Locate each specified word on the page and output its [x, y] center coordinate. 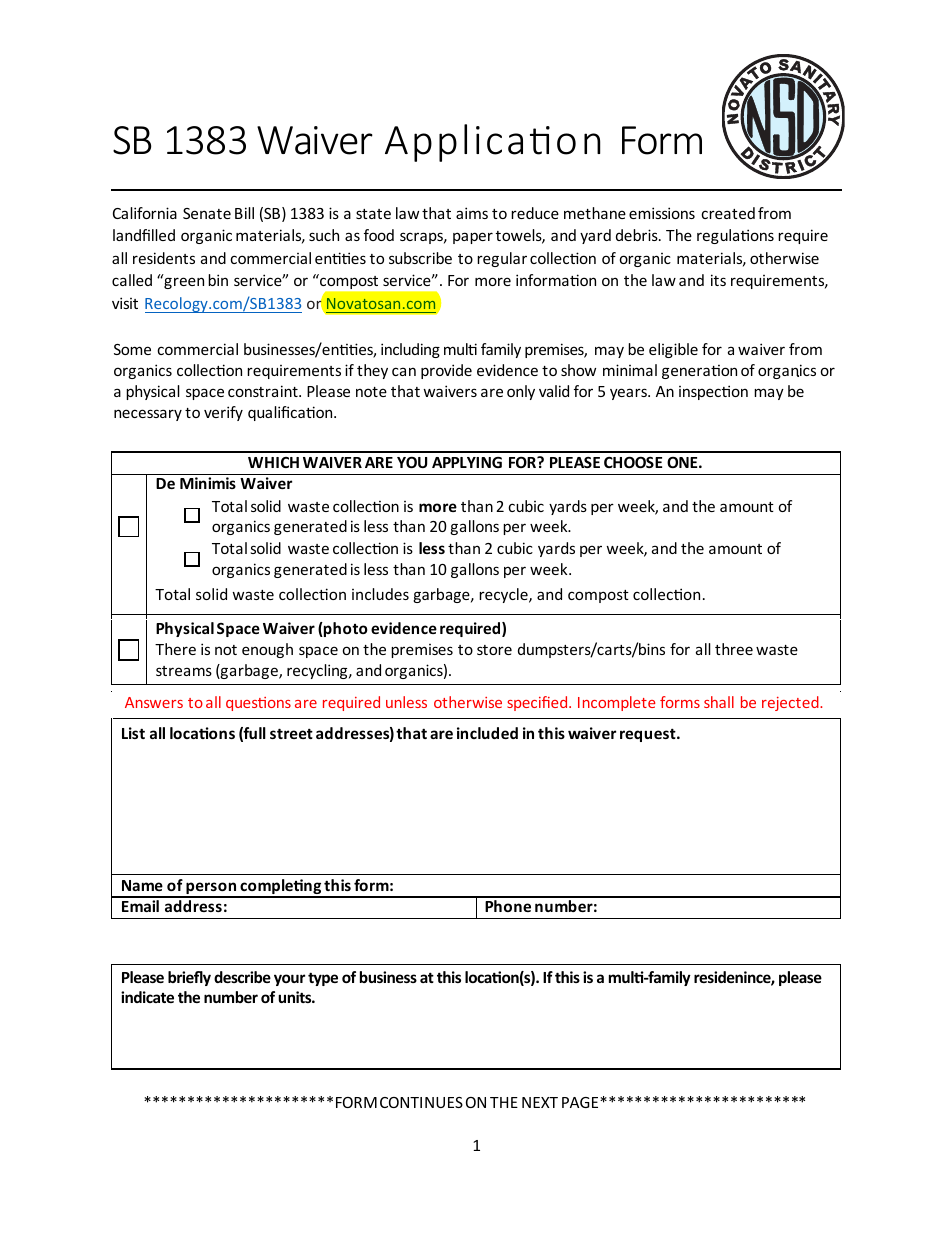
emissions [662, 213]
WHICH [273, 462]
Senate [207, 213]
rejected [791, 703]
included [487, 733]
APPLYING [467, 462]
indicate [147, 997]
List [133, 733]
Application [492, 143]
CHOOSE [633, 462]
